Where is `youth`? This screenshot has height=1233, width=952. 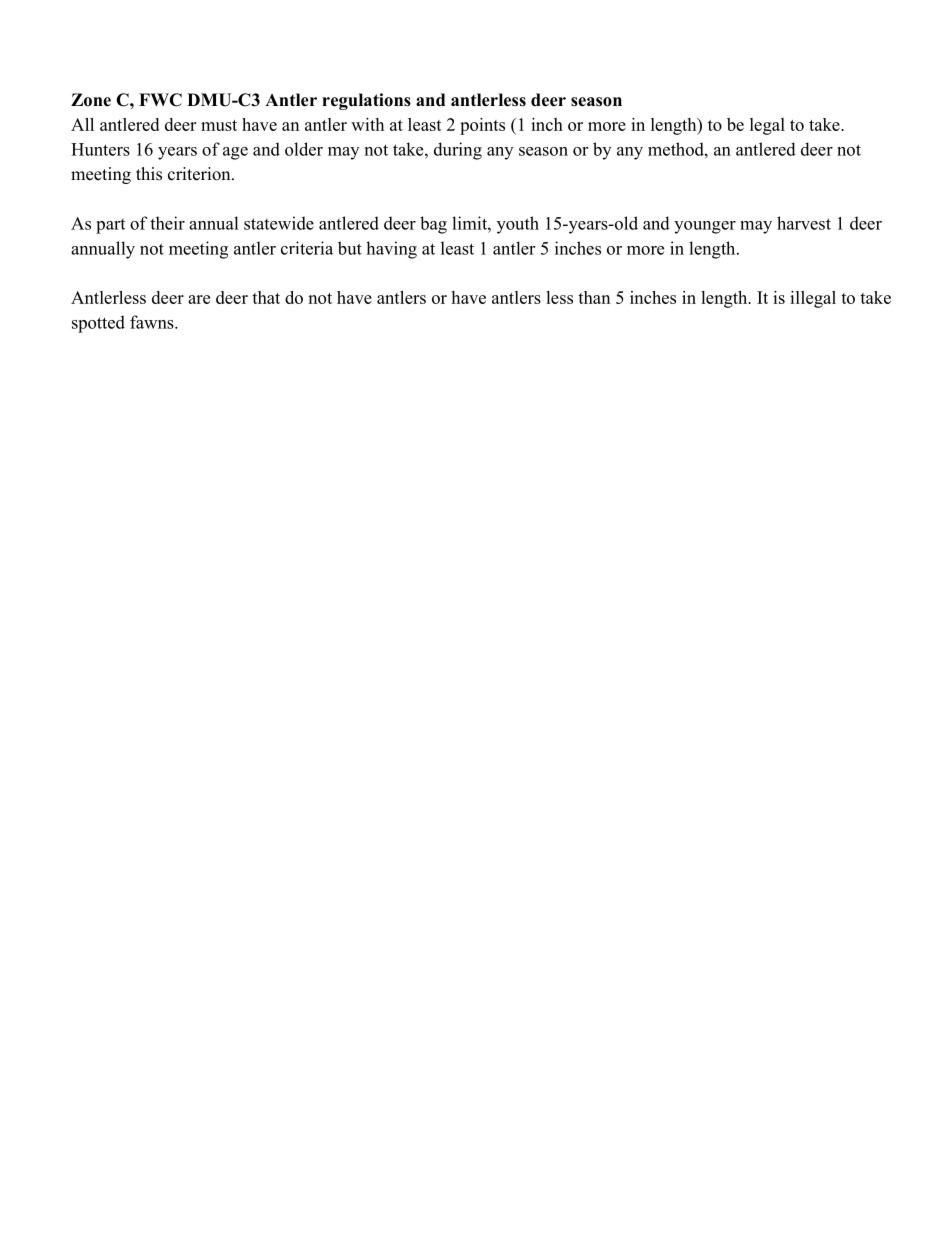 youth is located at coordinates (518, 225).
